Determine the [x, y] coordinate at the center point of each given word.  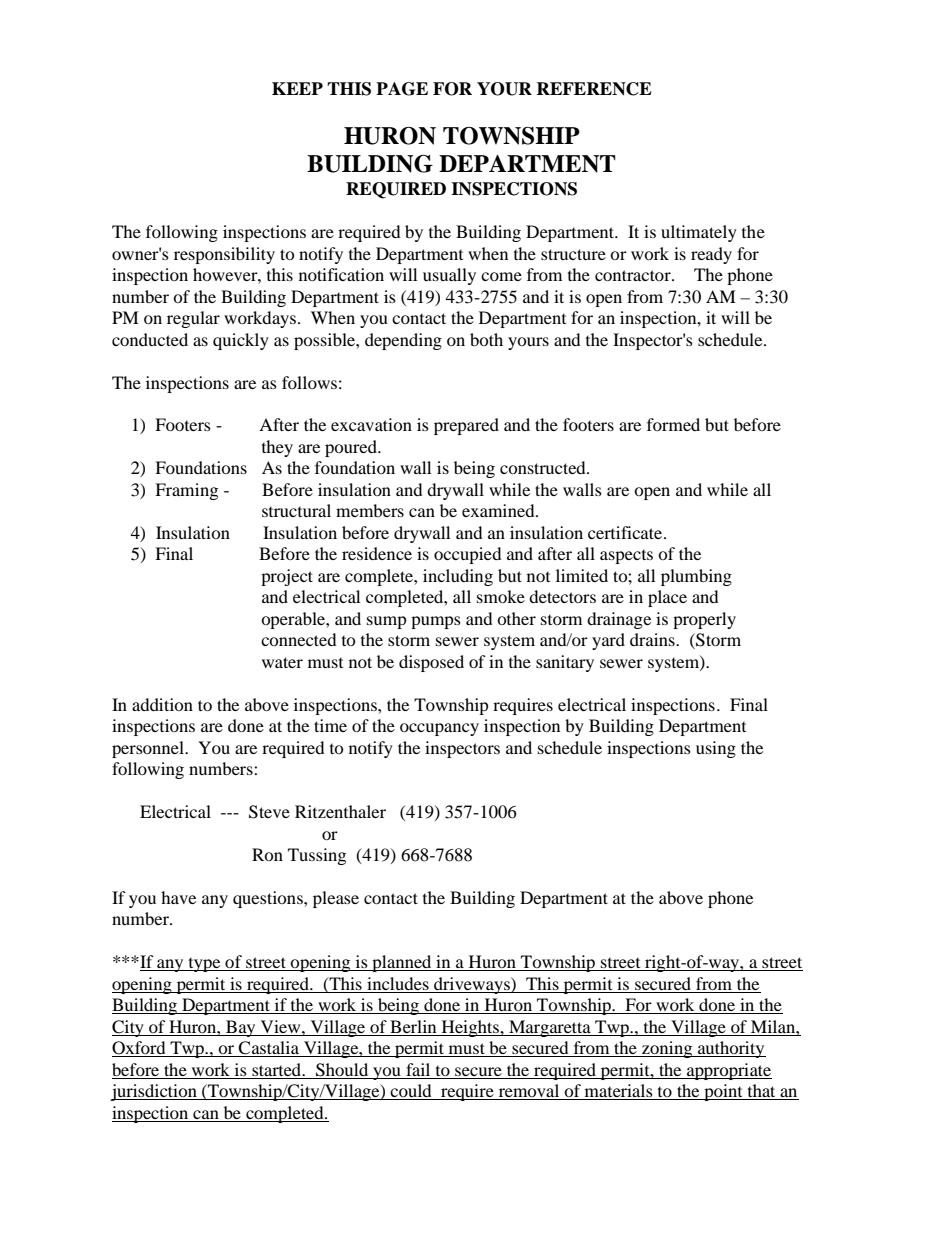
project [287, 577]
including [458, 577]
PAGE [402, 89]
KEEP [297, 88]
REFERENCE [594, 89]
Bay [241, 1028]
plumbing [696, 577]
